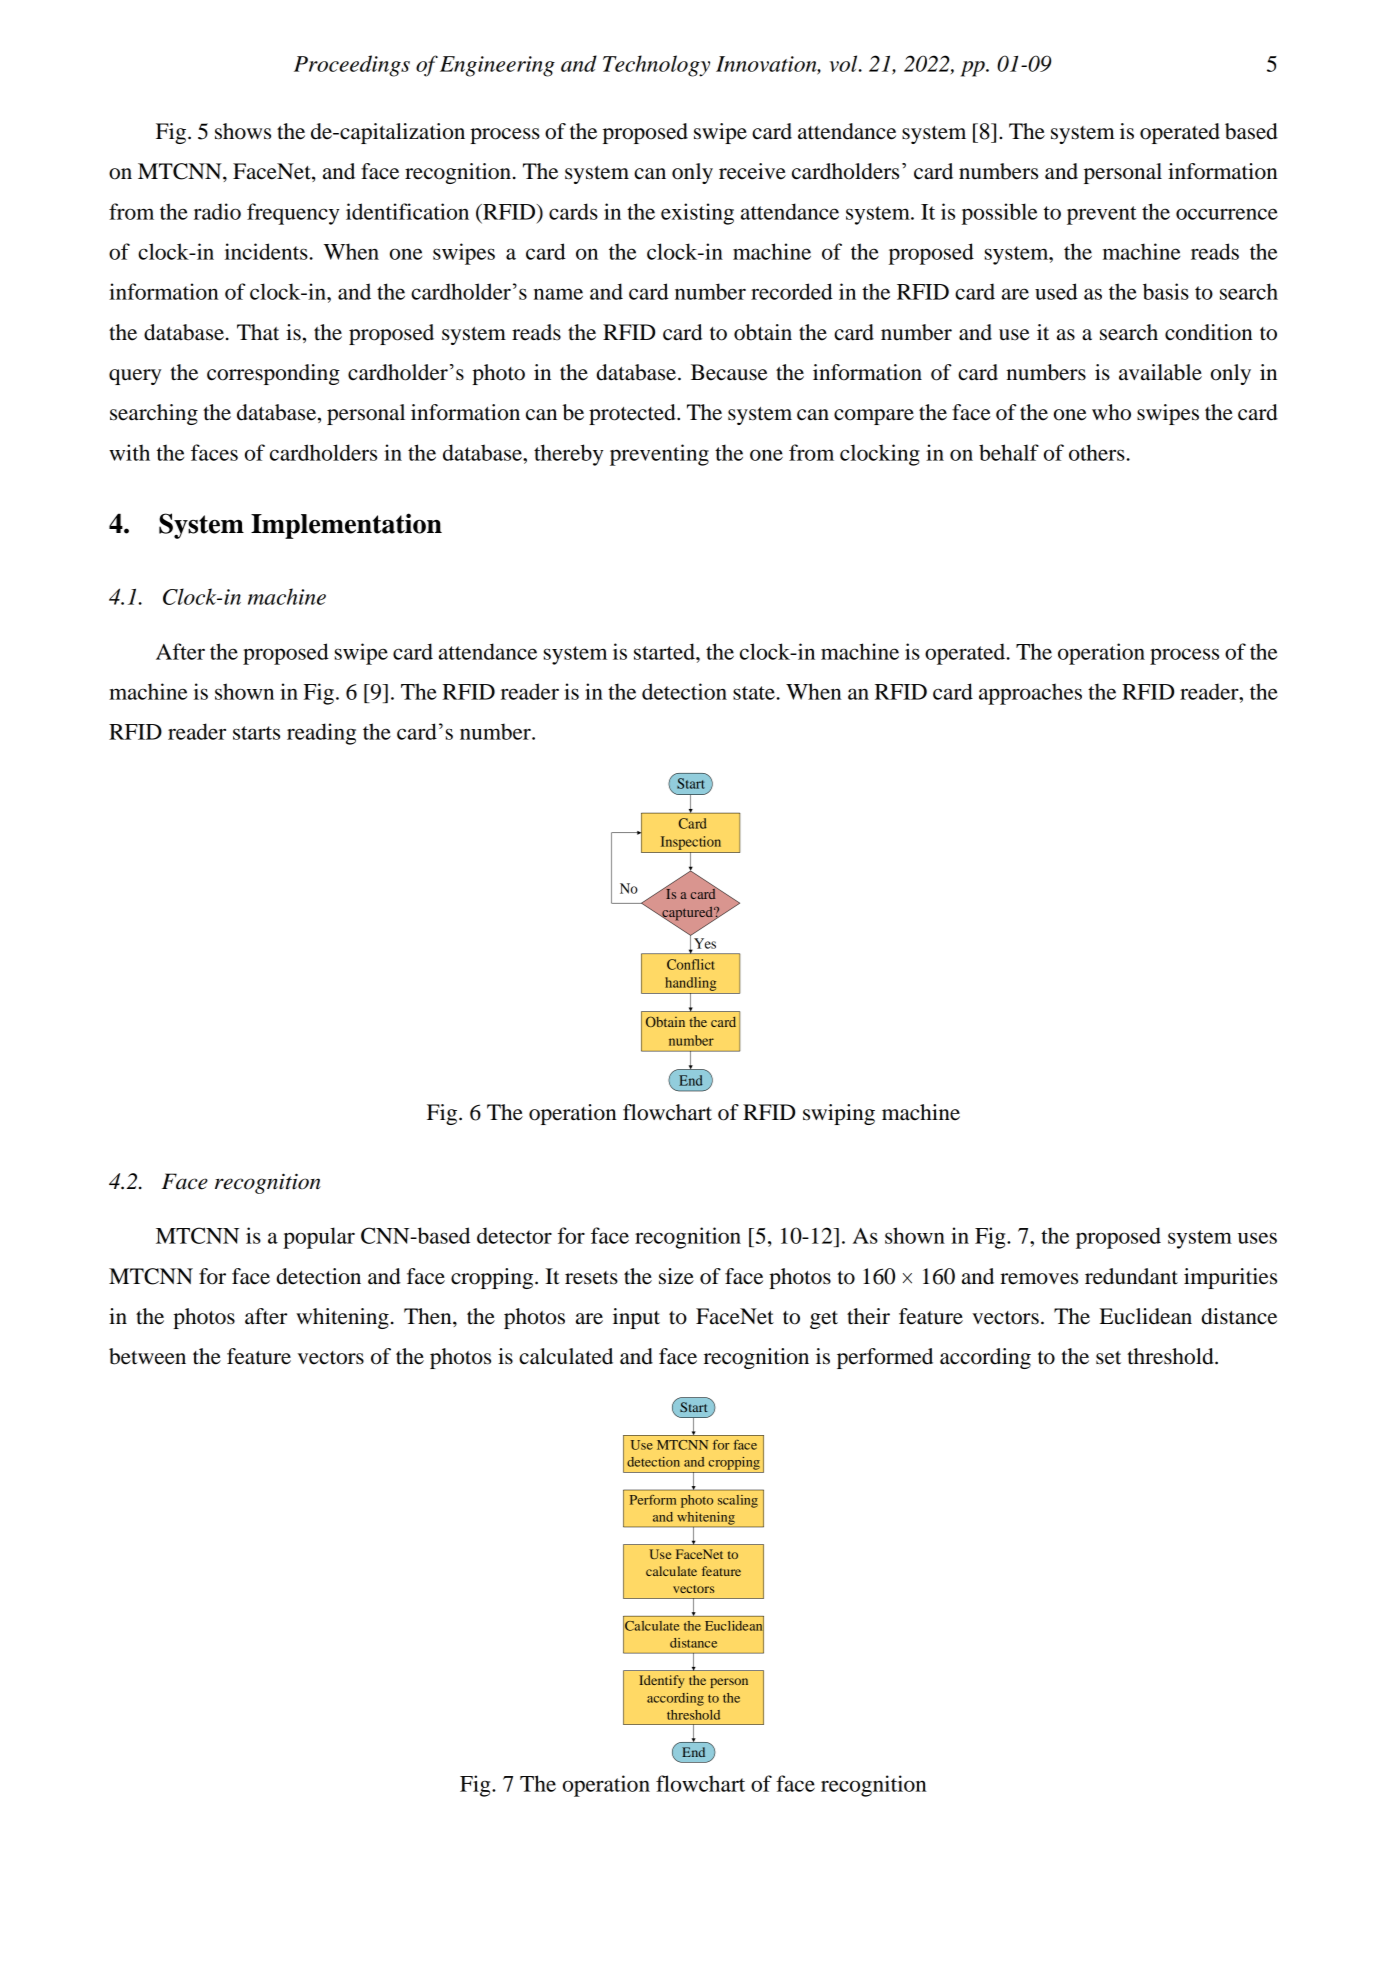 Image resolution: width=1387 pixels, height=1961 pixels. Describe the element at coordinates (1131, 1276) in the screenshot. I see `redundant` at that location.
